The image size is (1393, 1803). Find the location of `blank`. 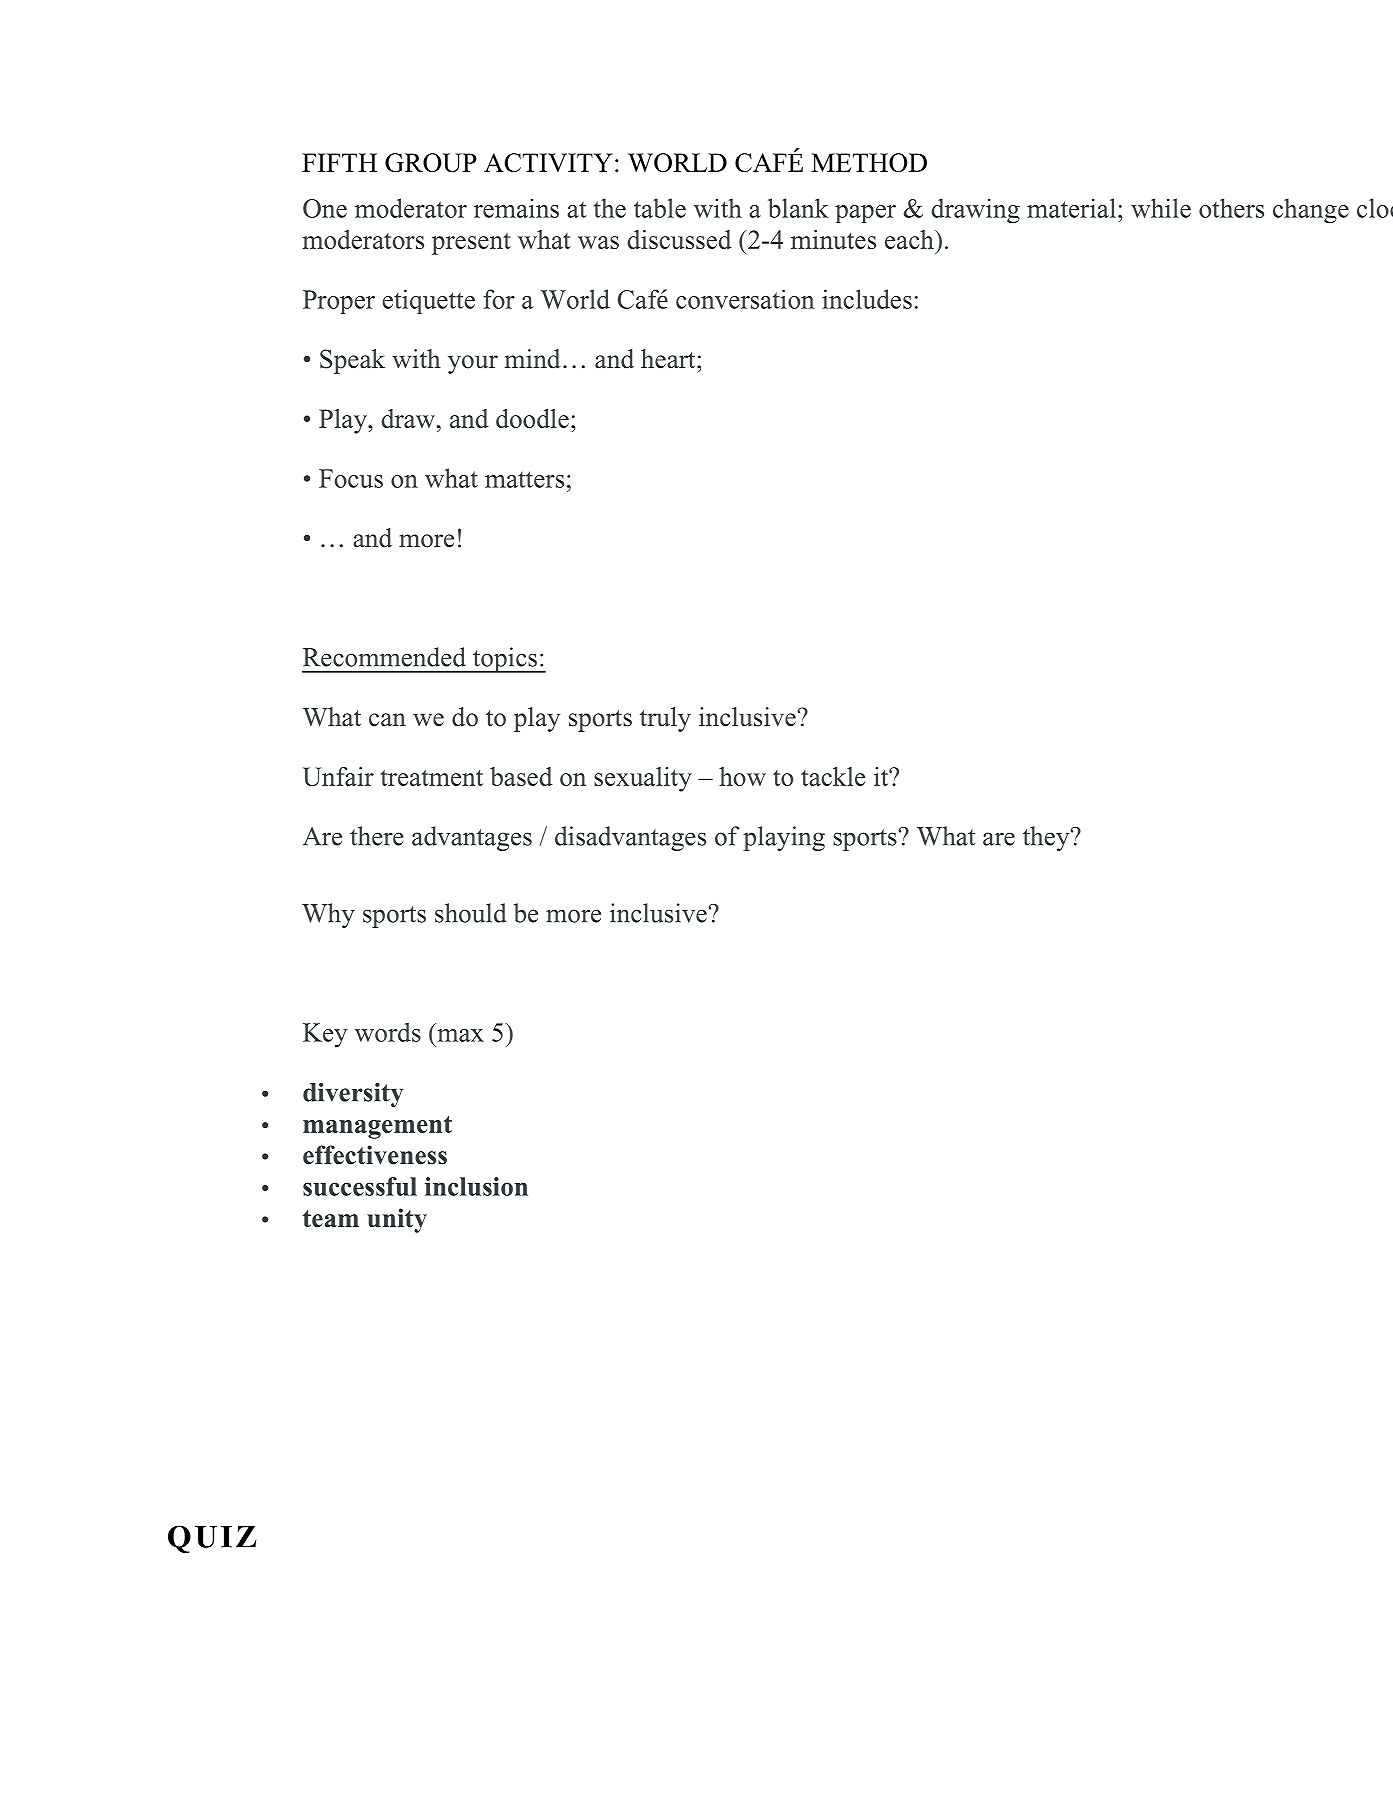

blank is located at coordinates (798, 208).
